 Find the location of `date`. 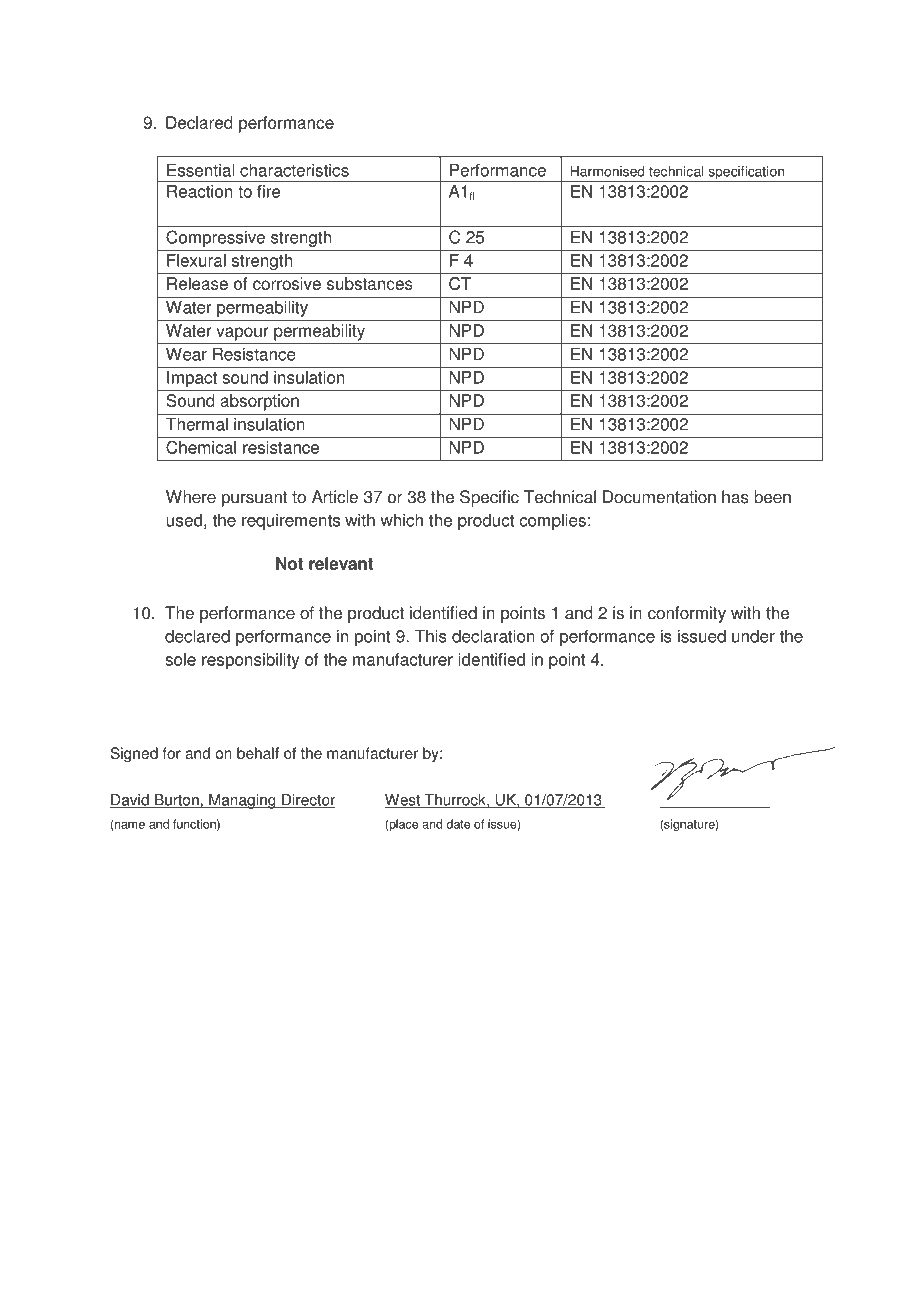

date is located at coordinates (458, 824).
